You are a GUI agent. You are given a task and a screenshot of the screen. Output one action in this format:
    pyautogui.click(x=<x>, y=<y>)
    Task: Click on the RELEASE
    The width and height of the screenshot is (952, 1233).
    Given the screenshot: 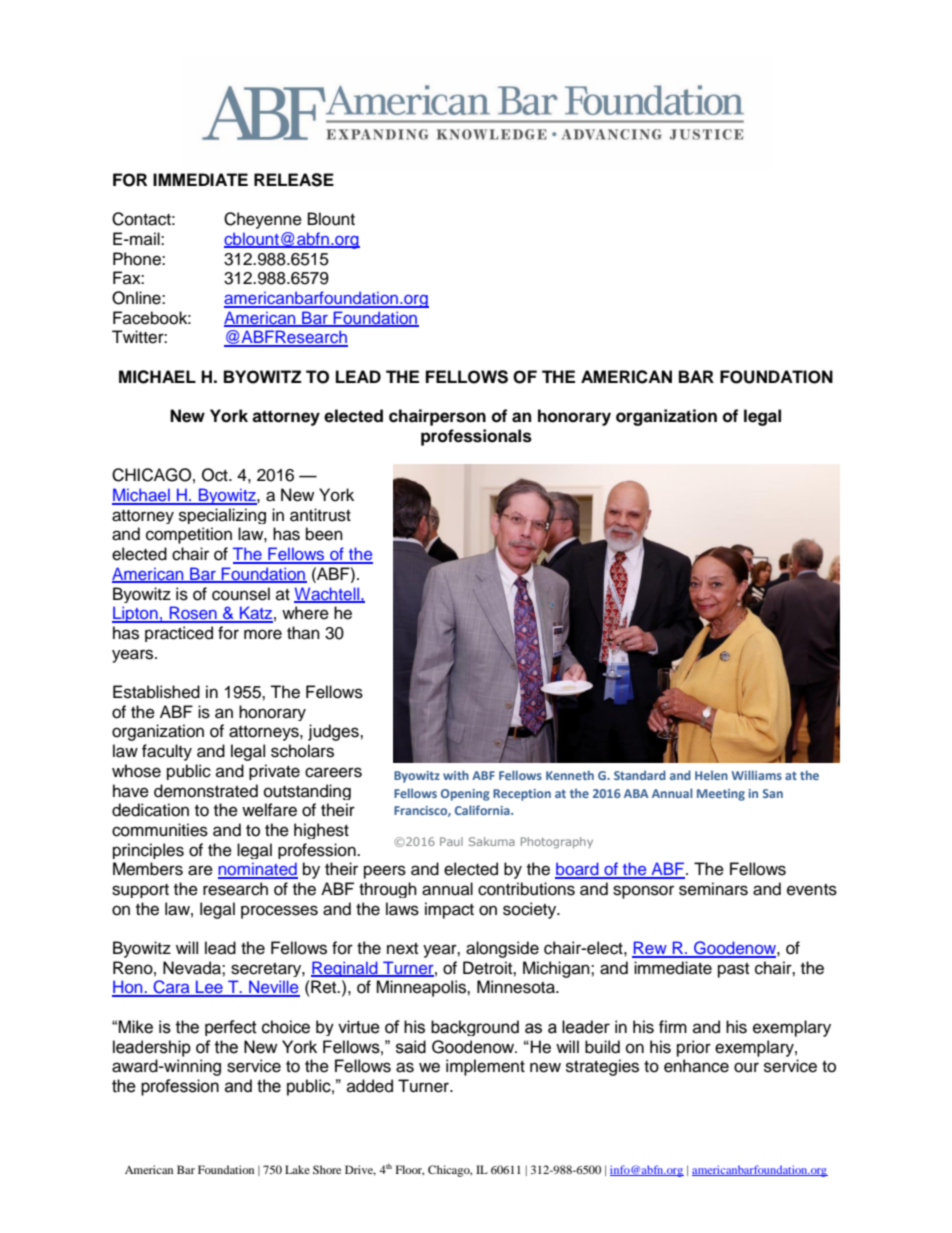 What is the action you would take?
    pyautogui.click(x=294, y=180)
